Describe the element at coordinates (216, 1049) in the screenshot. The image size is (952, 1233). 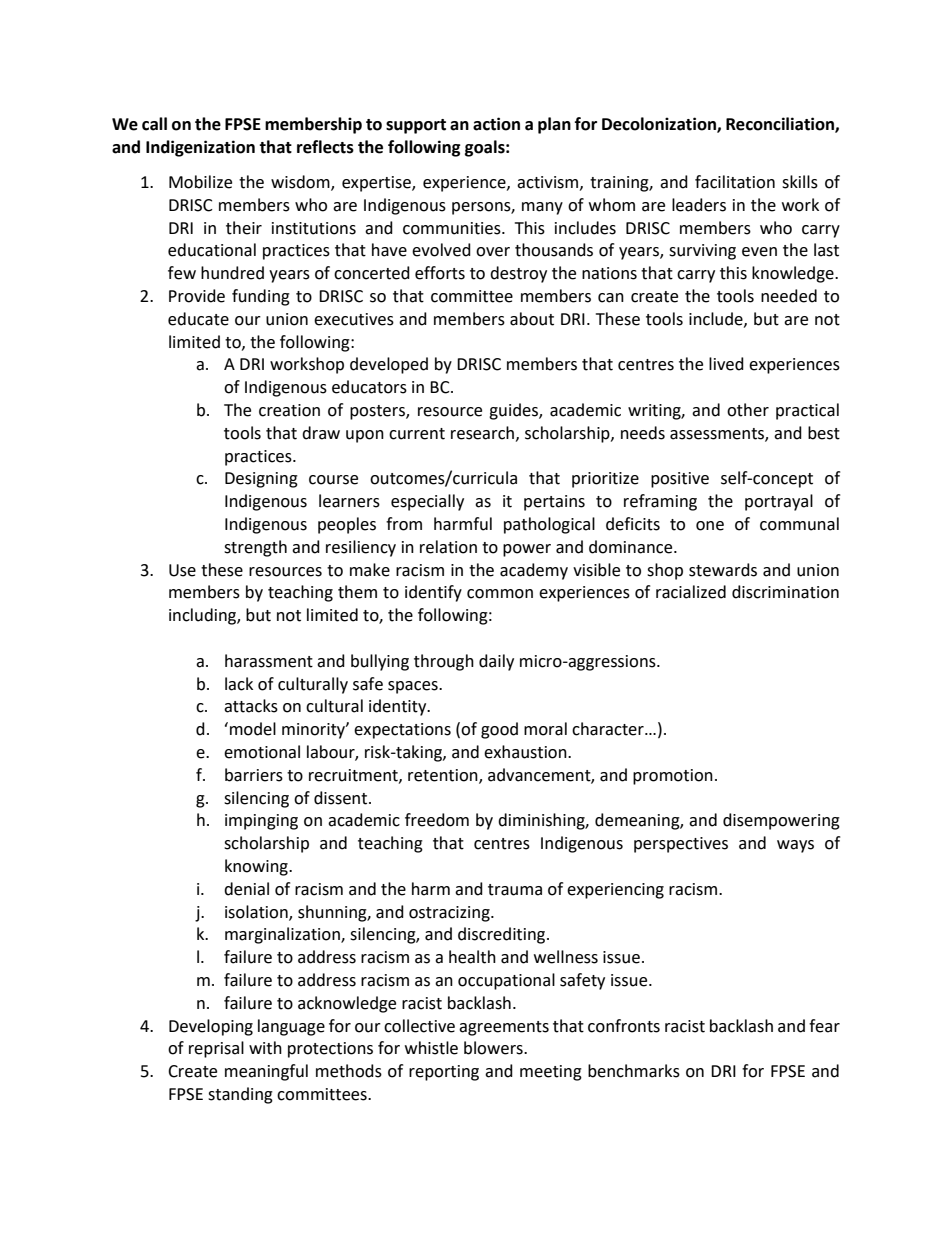
I see `reprisal` at that location.
